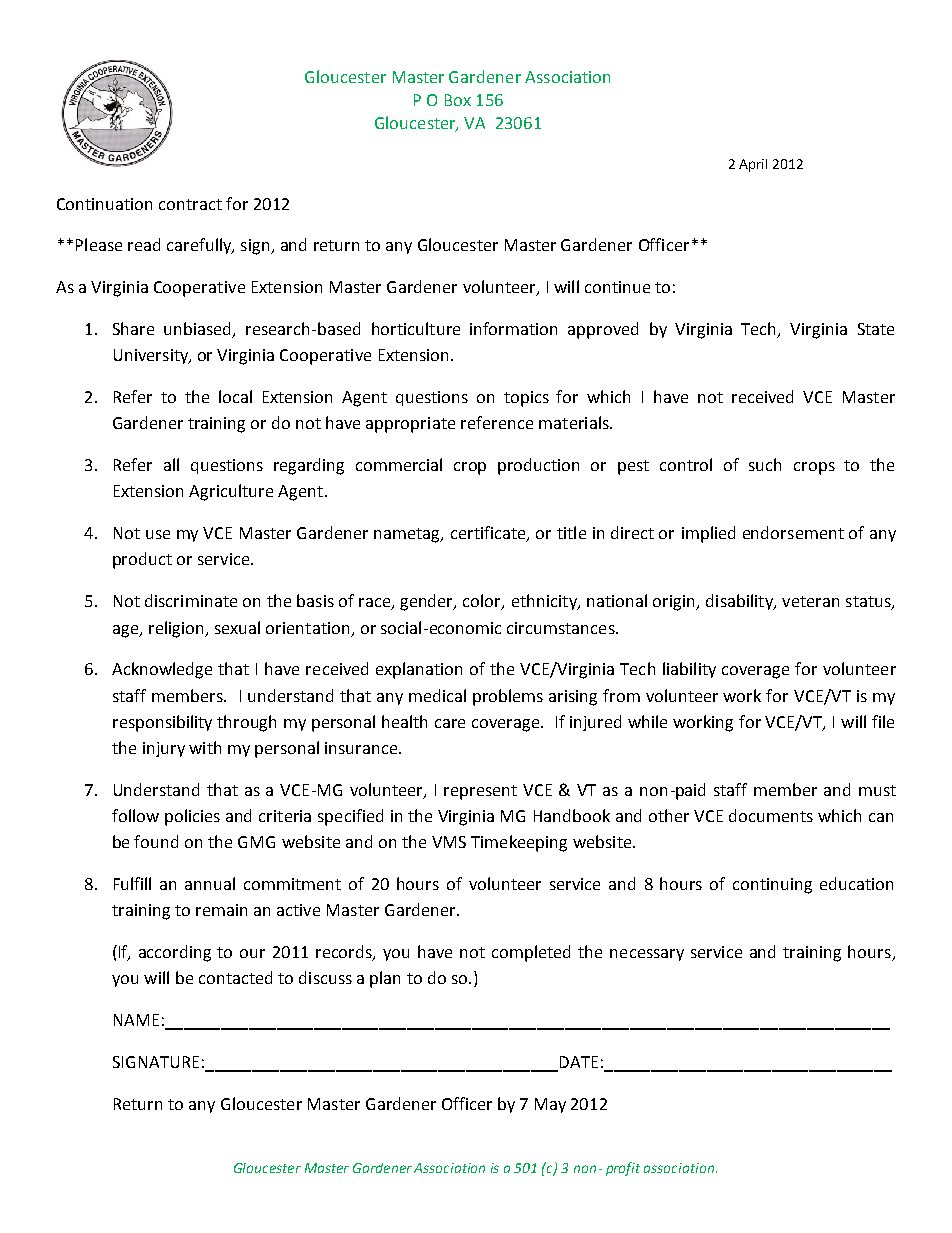 The image size is (952, 1233). Describe the element at coordinates (810, 601) in the screenshot. I see `veteran` at that location.
